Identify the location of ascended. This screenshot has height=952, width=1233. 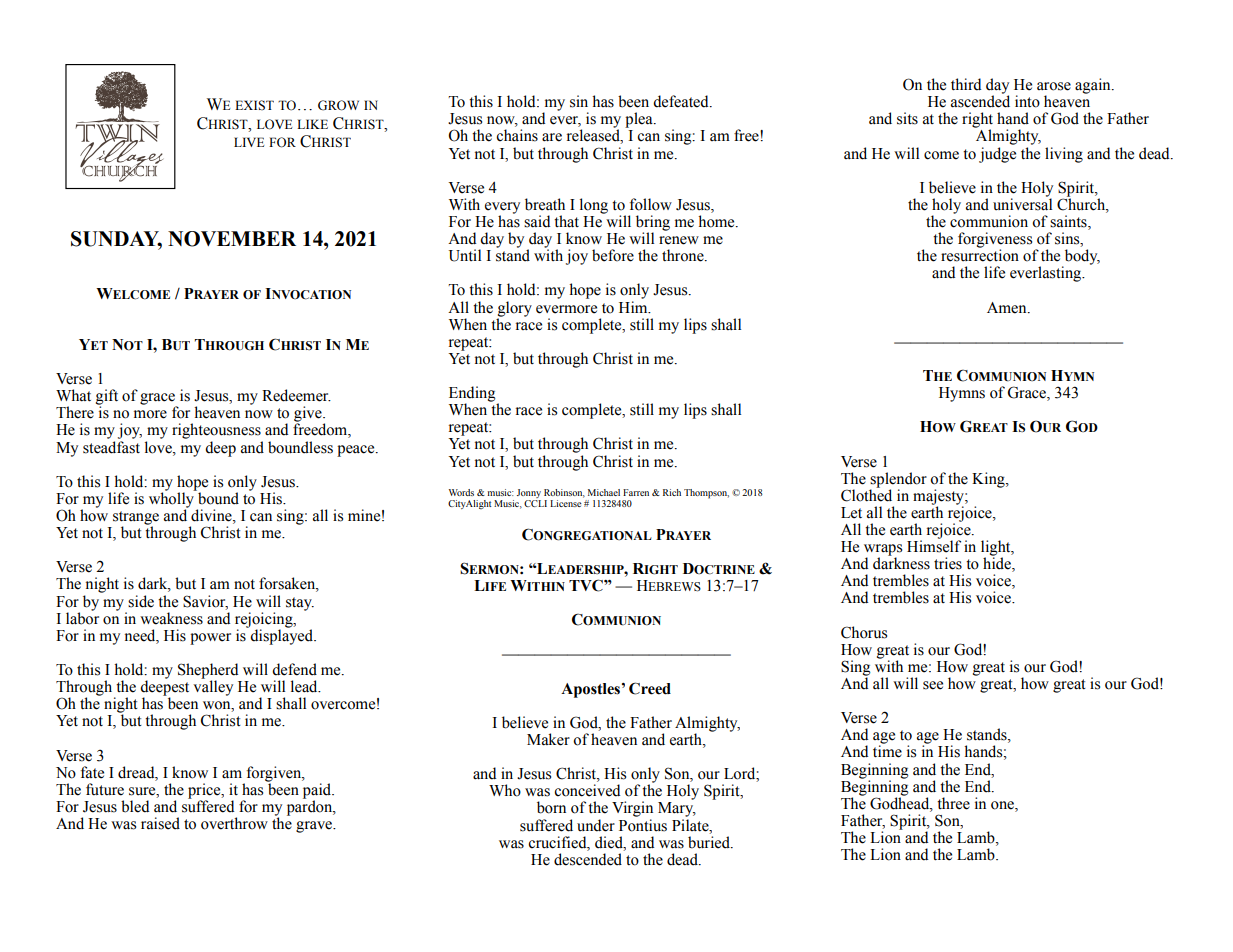
(980, 100).
